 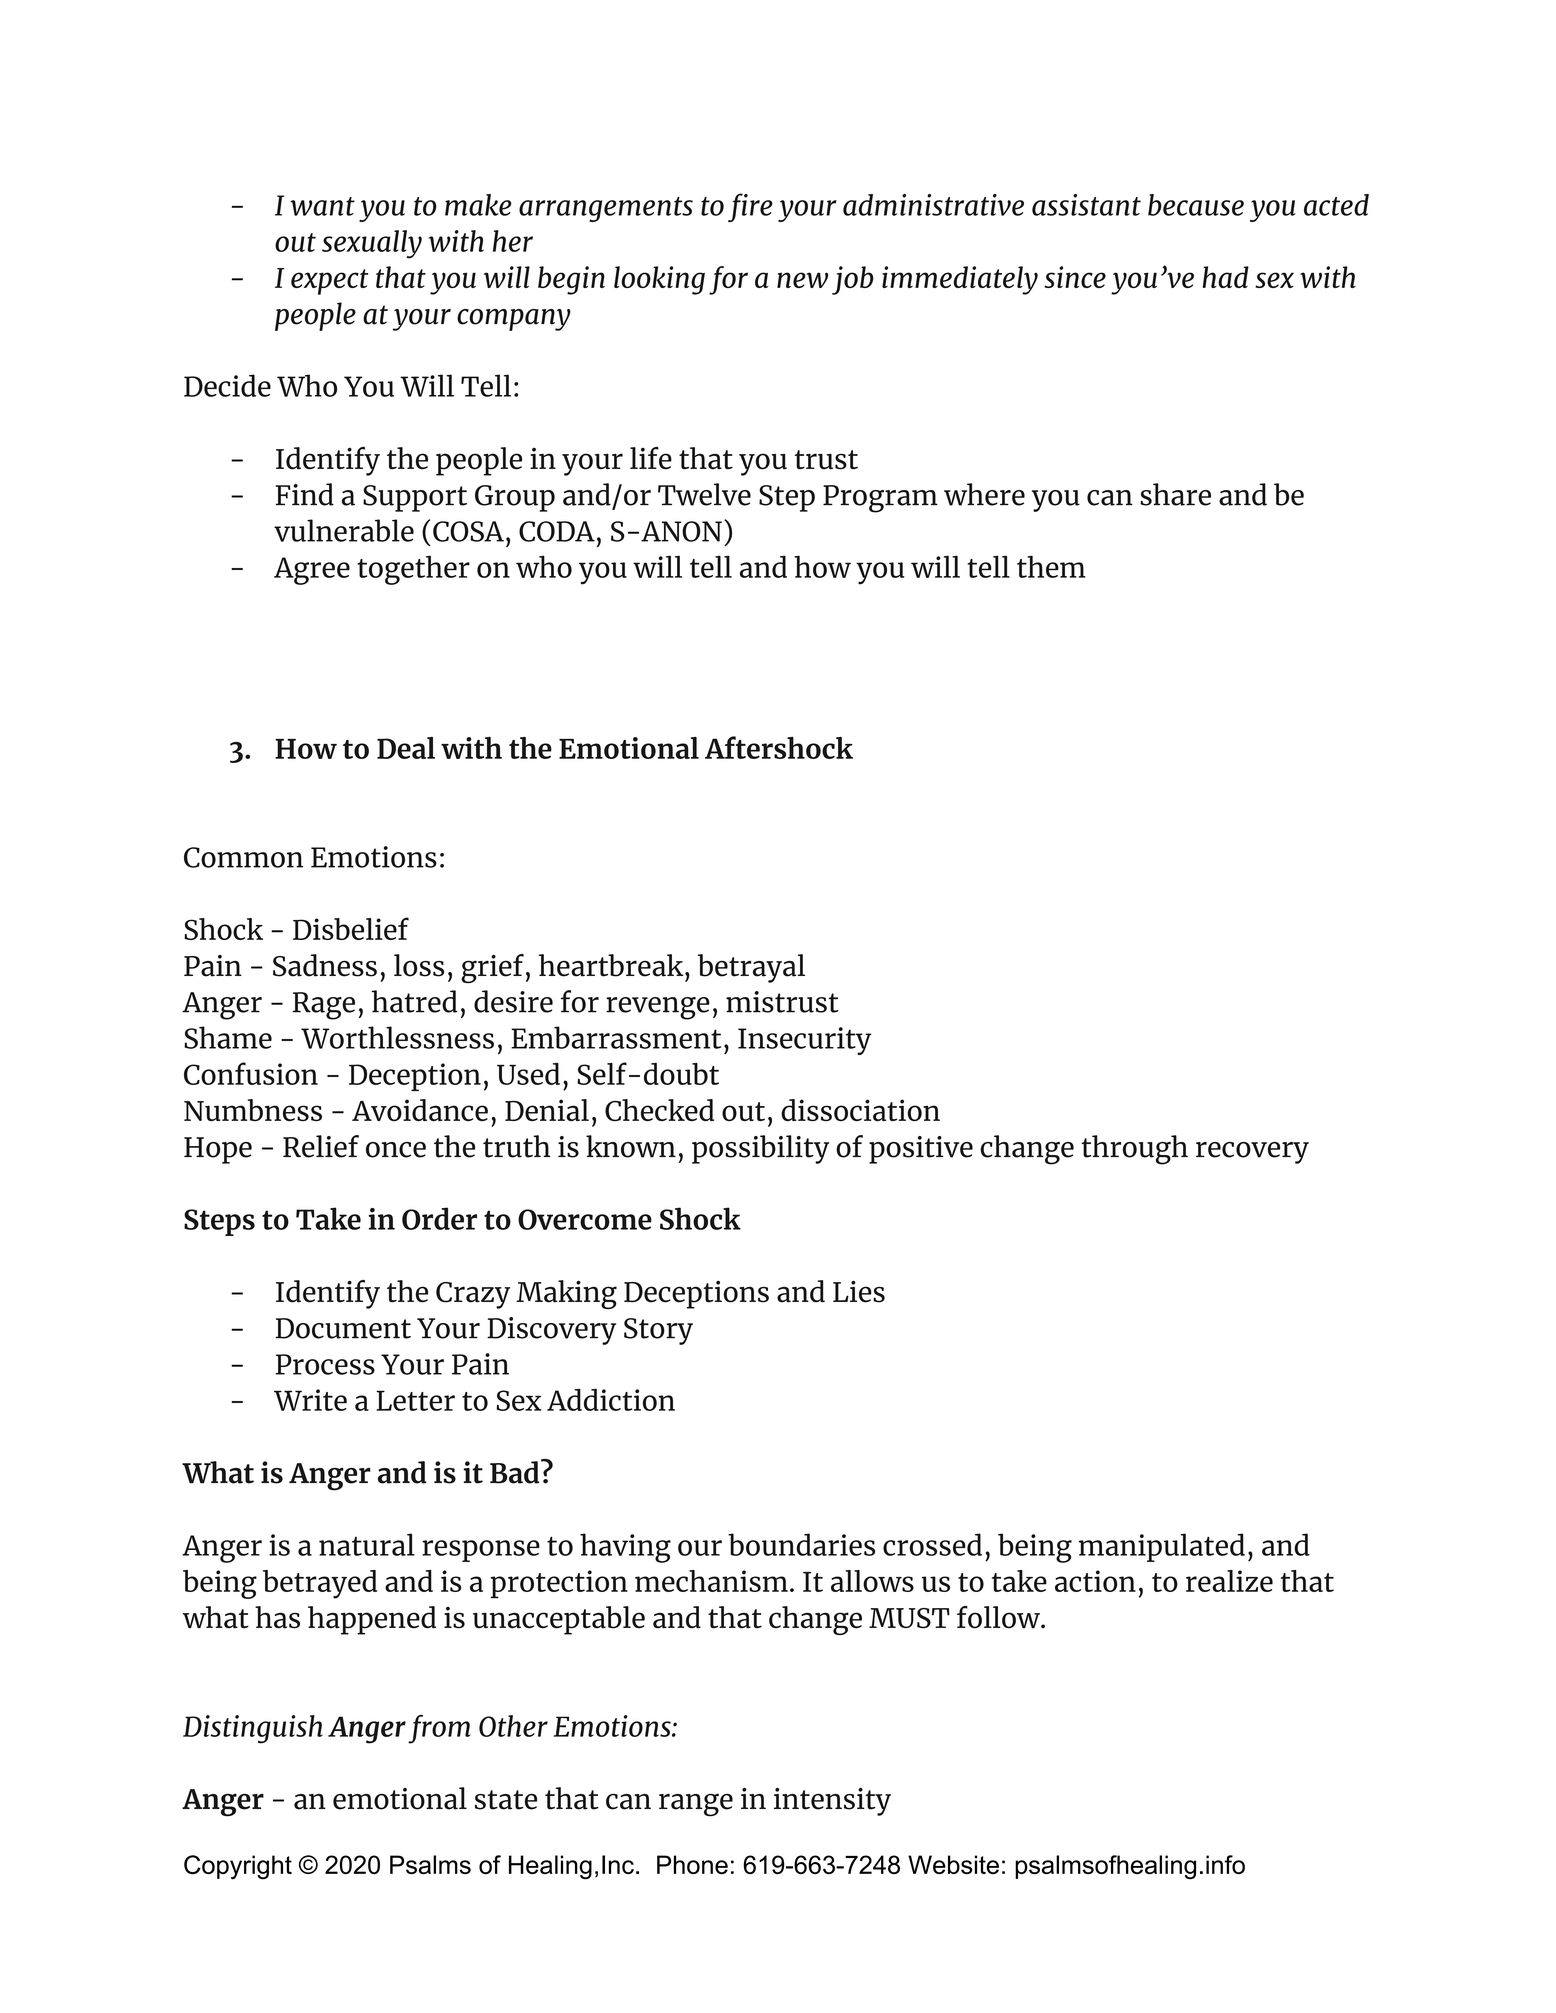 I want to click on Copyright, so click(x=238, y=1867).
